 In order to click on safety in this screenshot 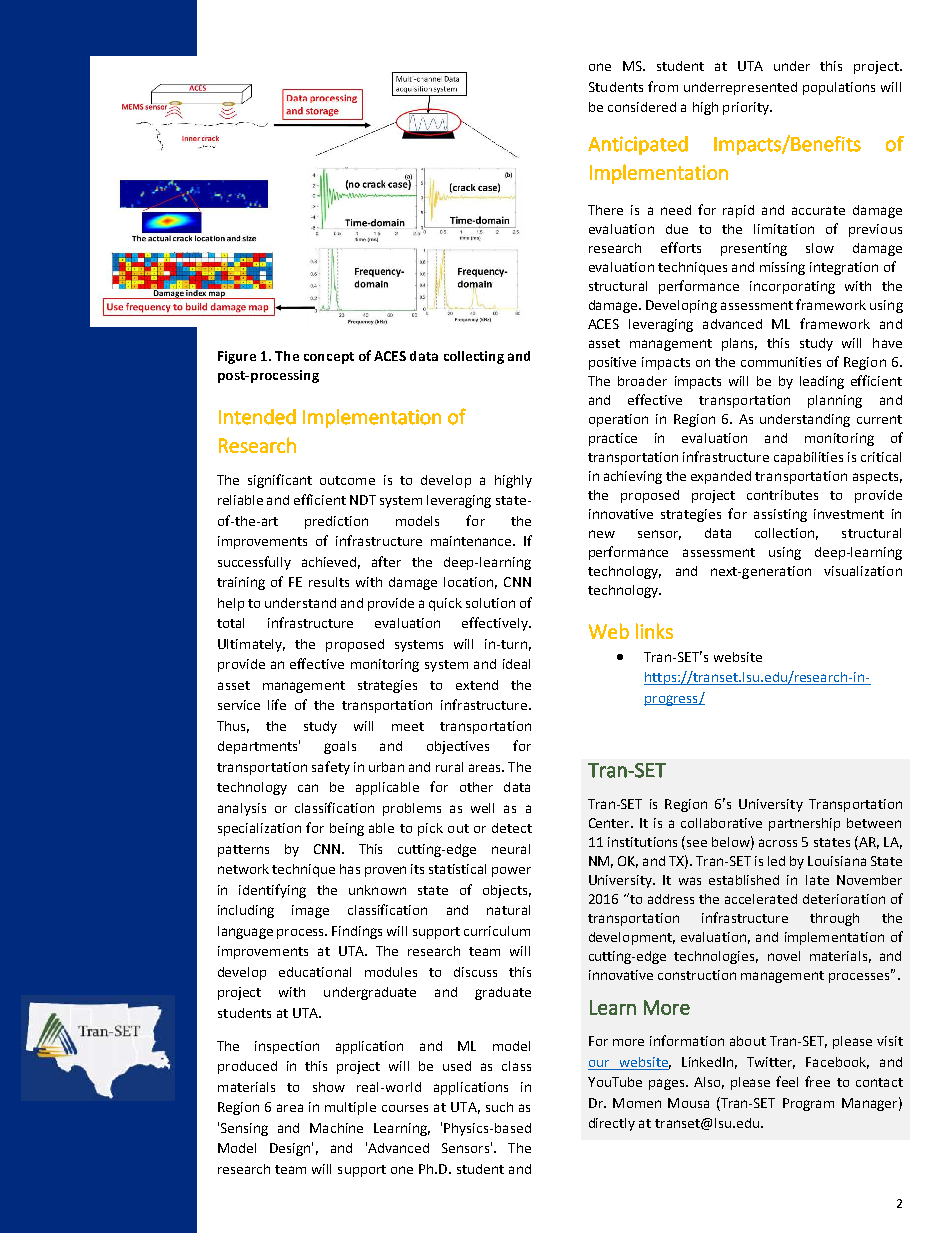, I will do `click(331, 768)`.
